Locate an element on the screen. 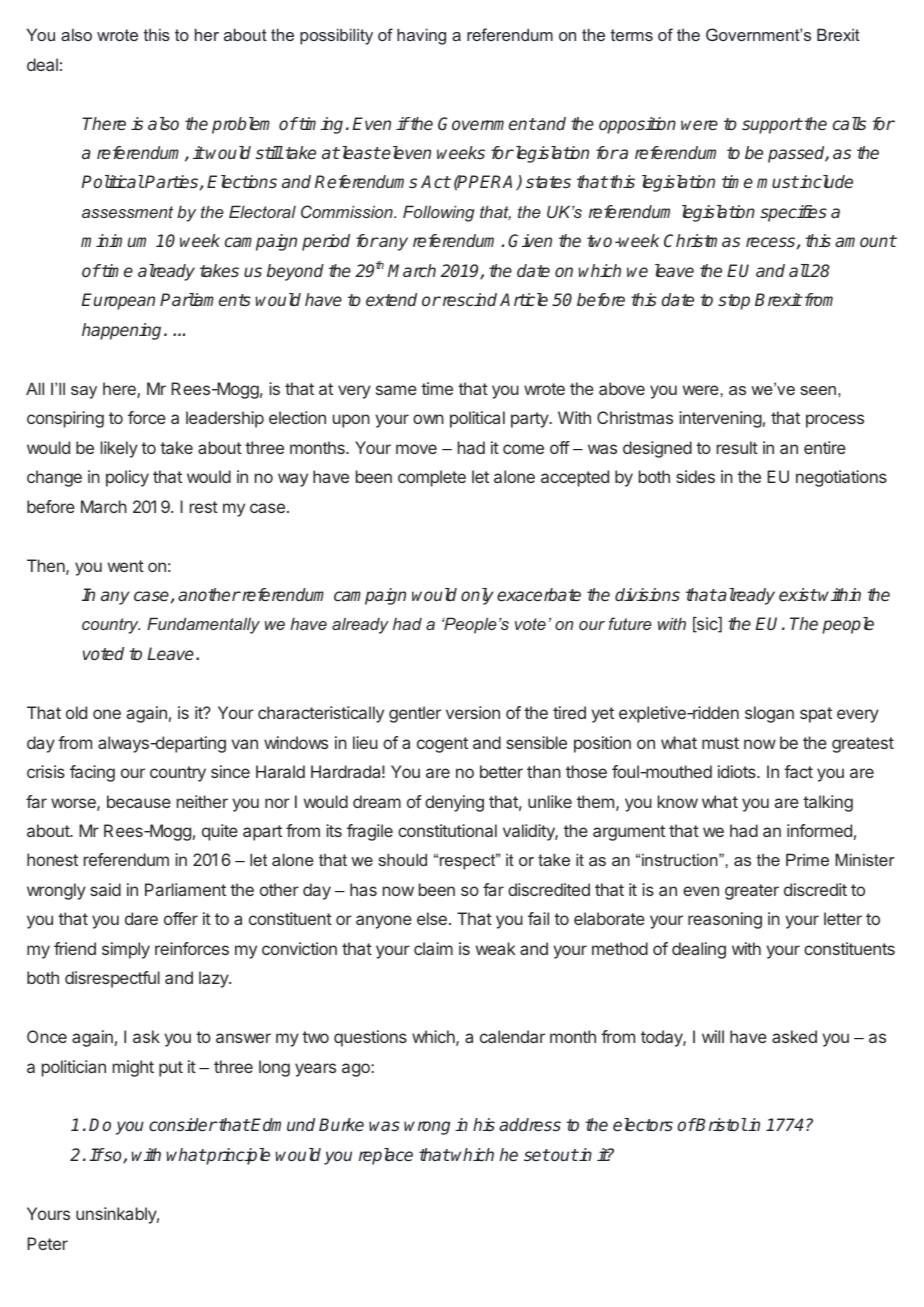  else is located at coordinates (432, 918).
